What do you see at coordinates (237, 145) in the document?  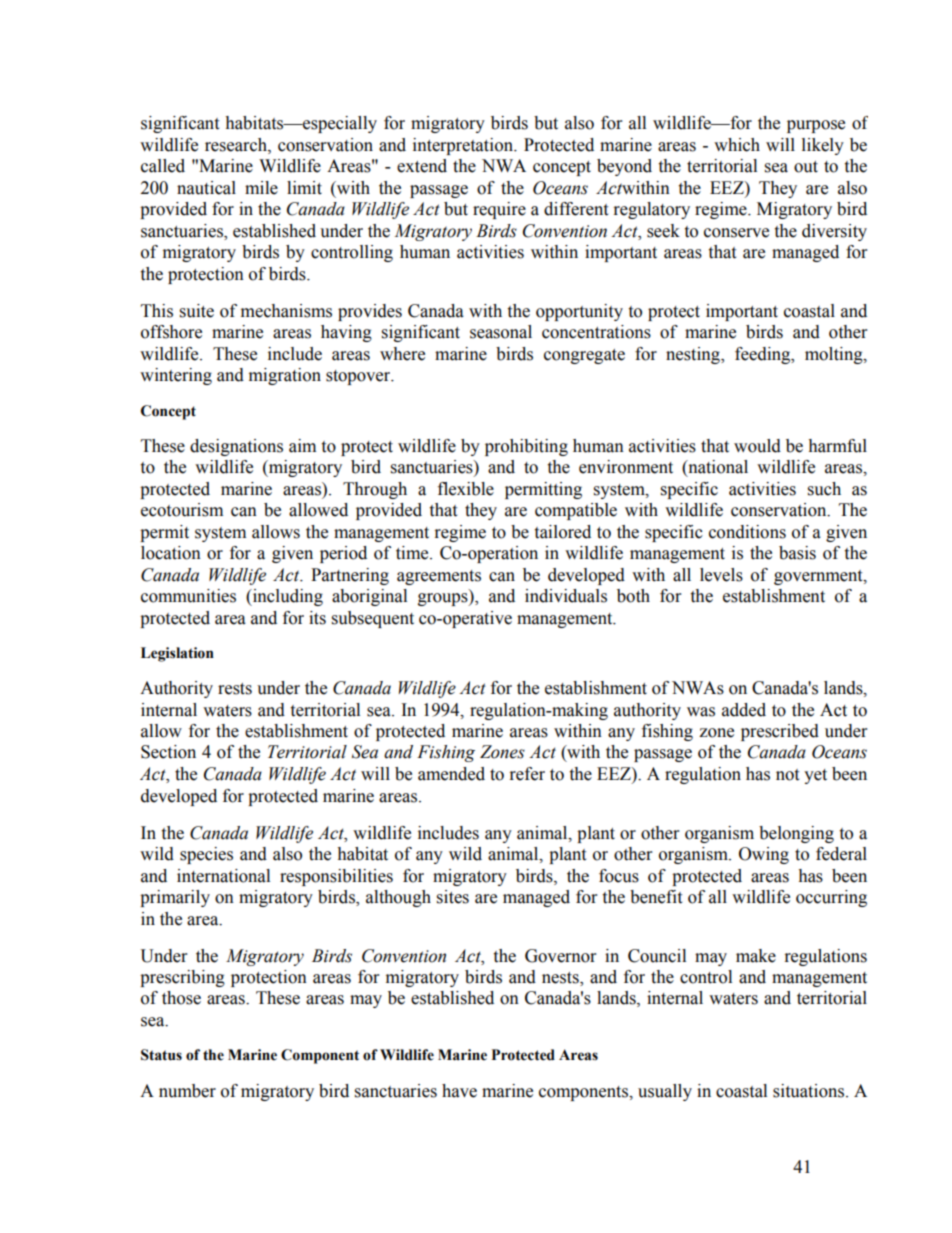 I see `research` at bounding box center [237, 145].
